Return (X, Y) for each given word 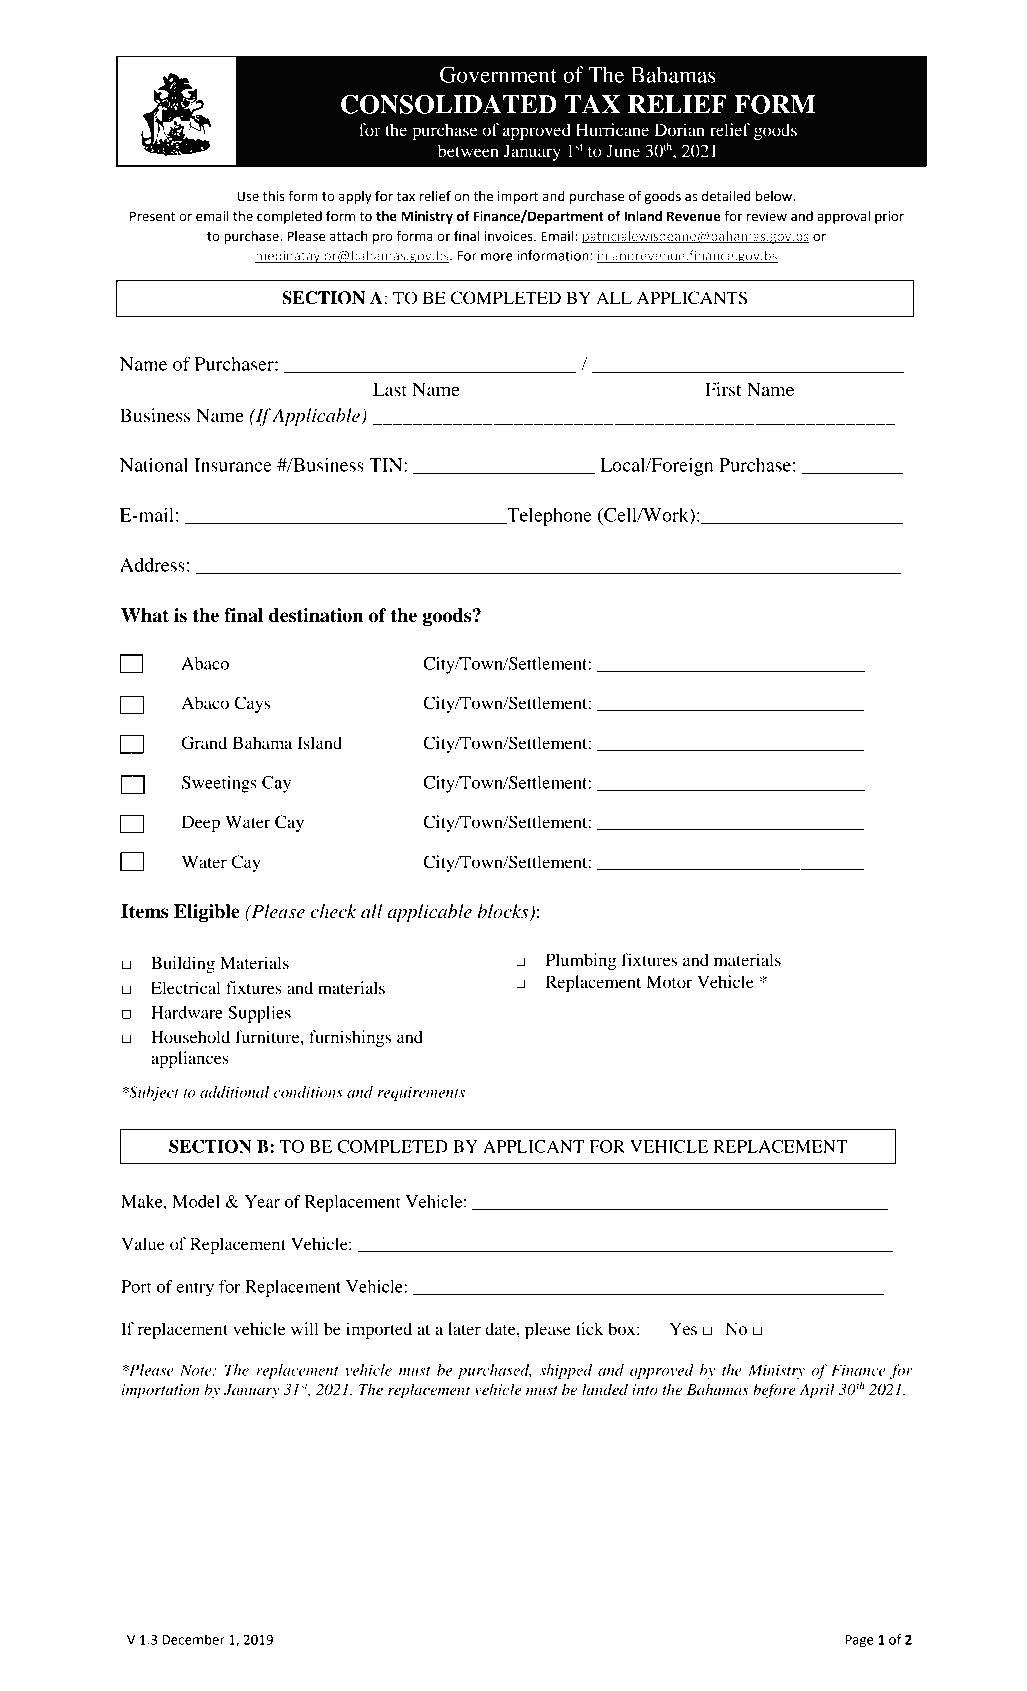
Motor (669, 981)
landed (605, 1389)
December (193, 1639)
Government (498, 74)
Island (319, 742)
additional (234, 1092)
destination (316, 615)
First (723, 389)
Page (859, 1641)
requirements (421, 1093)
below (775, 196)
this (274, 196)
